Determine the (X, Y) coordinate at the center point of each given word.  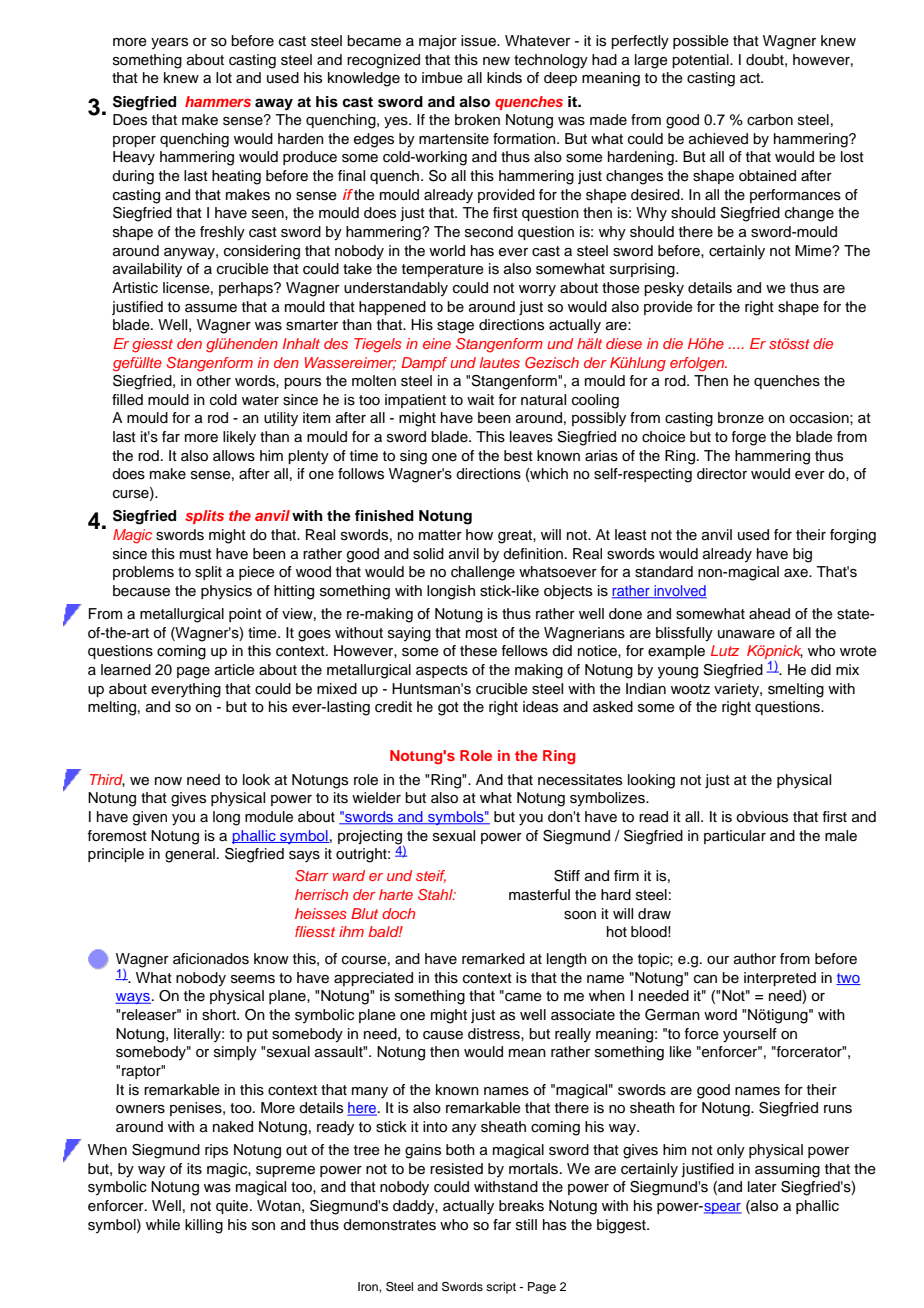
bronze (741, 417)
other (213, 381)
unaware (746, 634)
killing (204, 1226)
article (235, 670)
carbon (770, 120)
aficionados (211, 959)
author (755, 959)
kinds (504, 78)
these (478, 651)
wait (480, 399)
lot (224, 78)
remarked (493, 959)
